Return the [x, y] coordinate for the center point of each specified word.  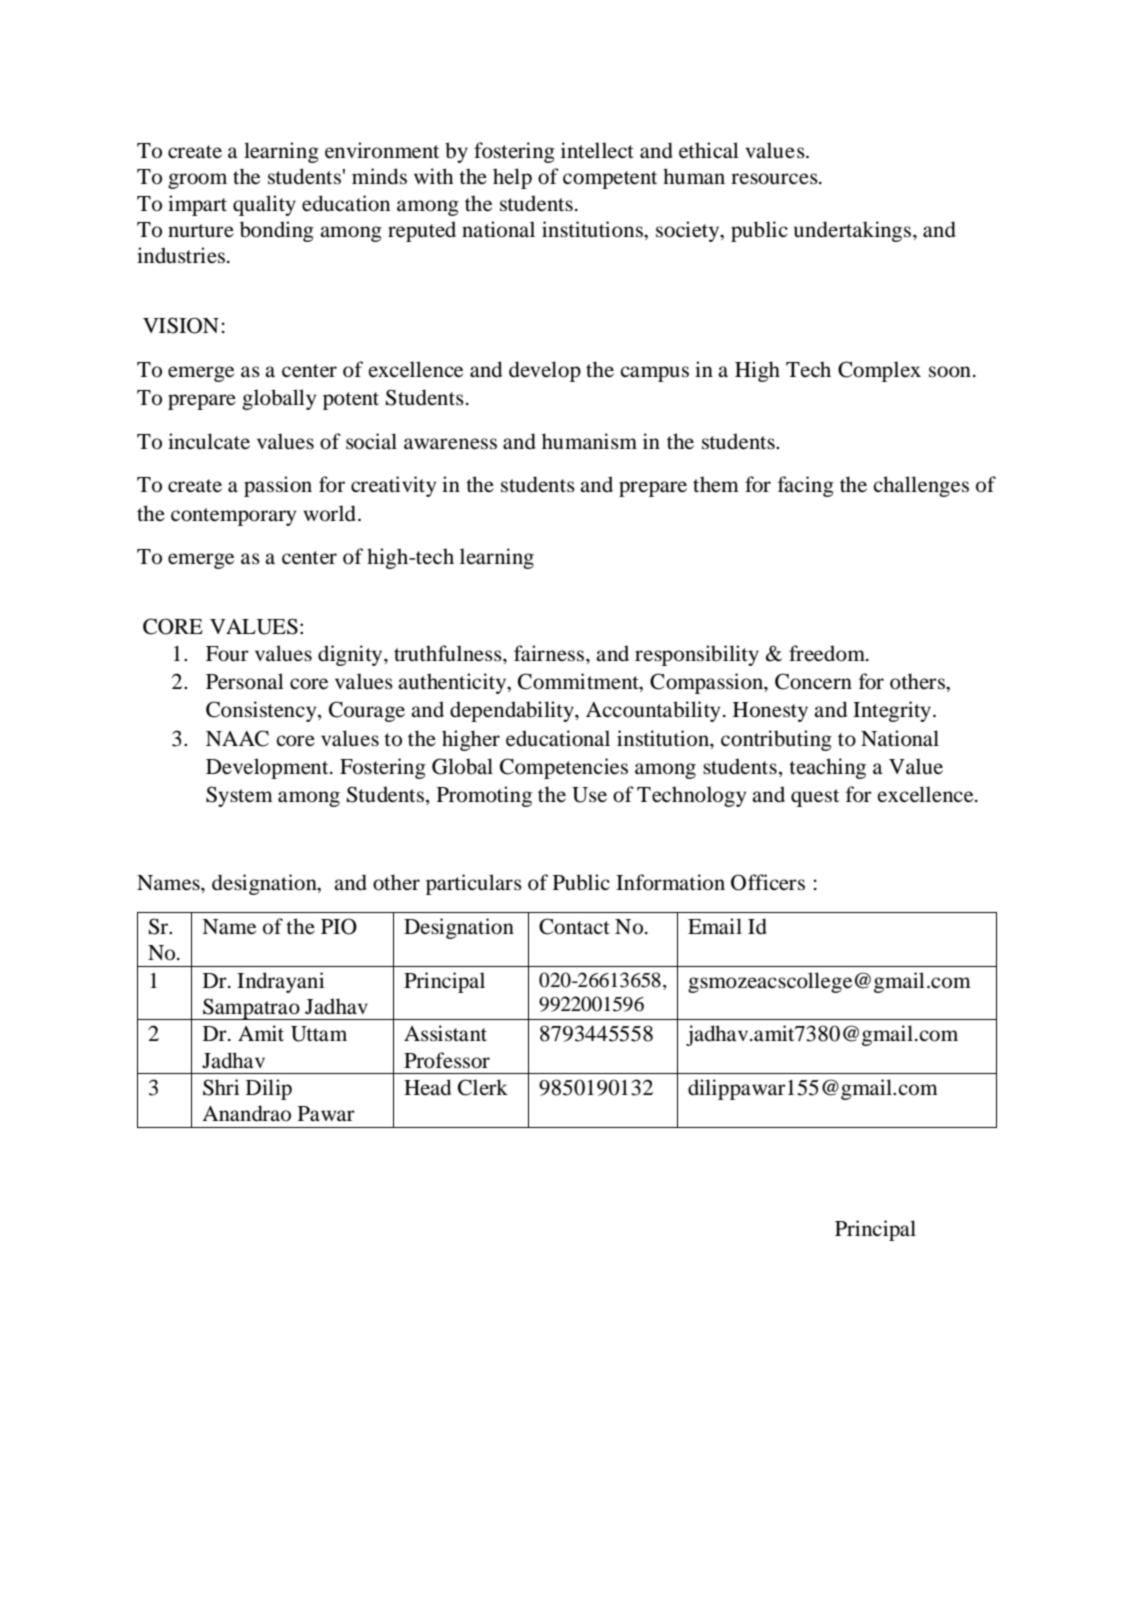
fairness [550, 653]
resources [775, 179]
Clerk [483, 1087]
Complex [879, 371]
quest [815, 798]
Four [227, 654]
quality [264, 205]
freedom [828, 653]
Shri [221, 1087]
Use [589, 795]
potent [351, 401]
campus [654, 374]
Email [715, 926]
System [239, 796]
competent [610, 180]
